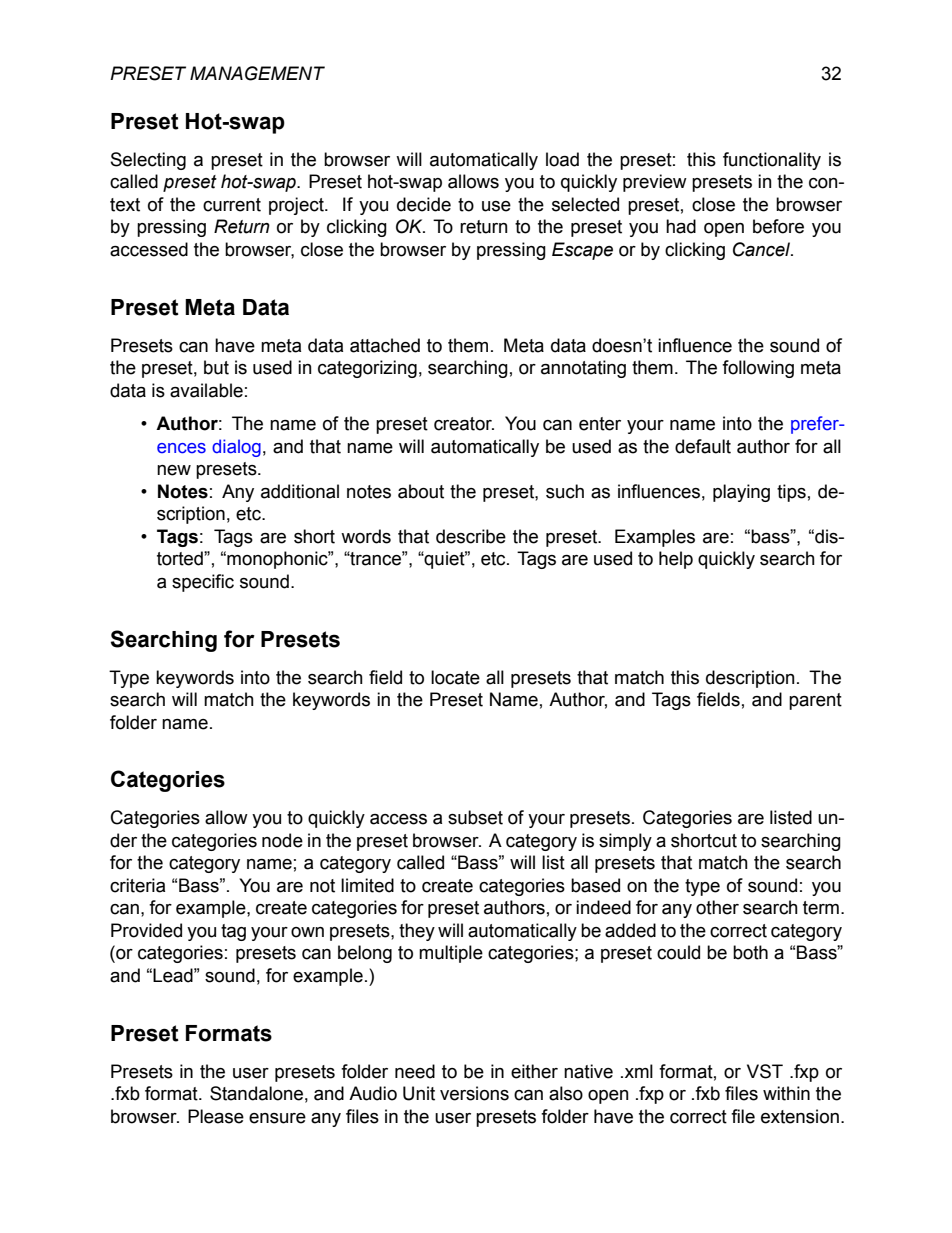 This screenshot has width=952, height=1233. I want to click on MANAGEMENT, so click(257, 73).
